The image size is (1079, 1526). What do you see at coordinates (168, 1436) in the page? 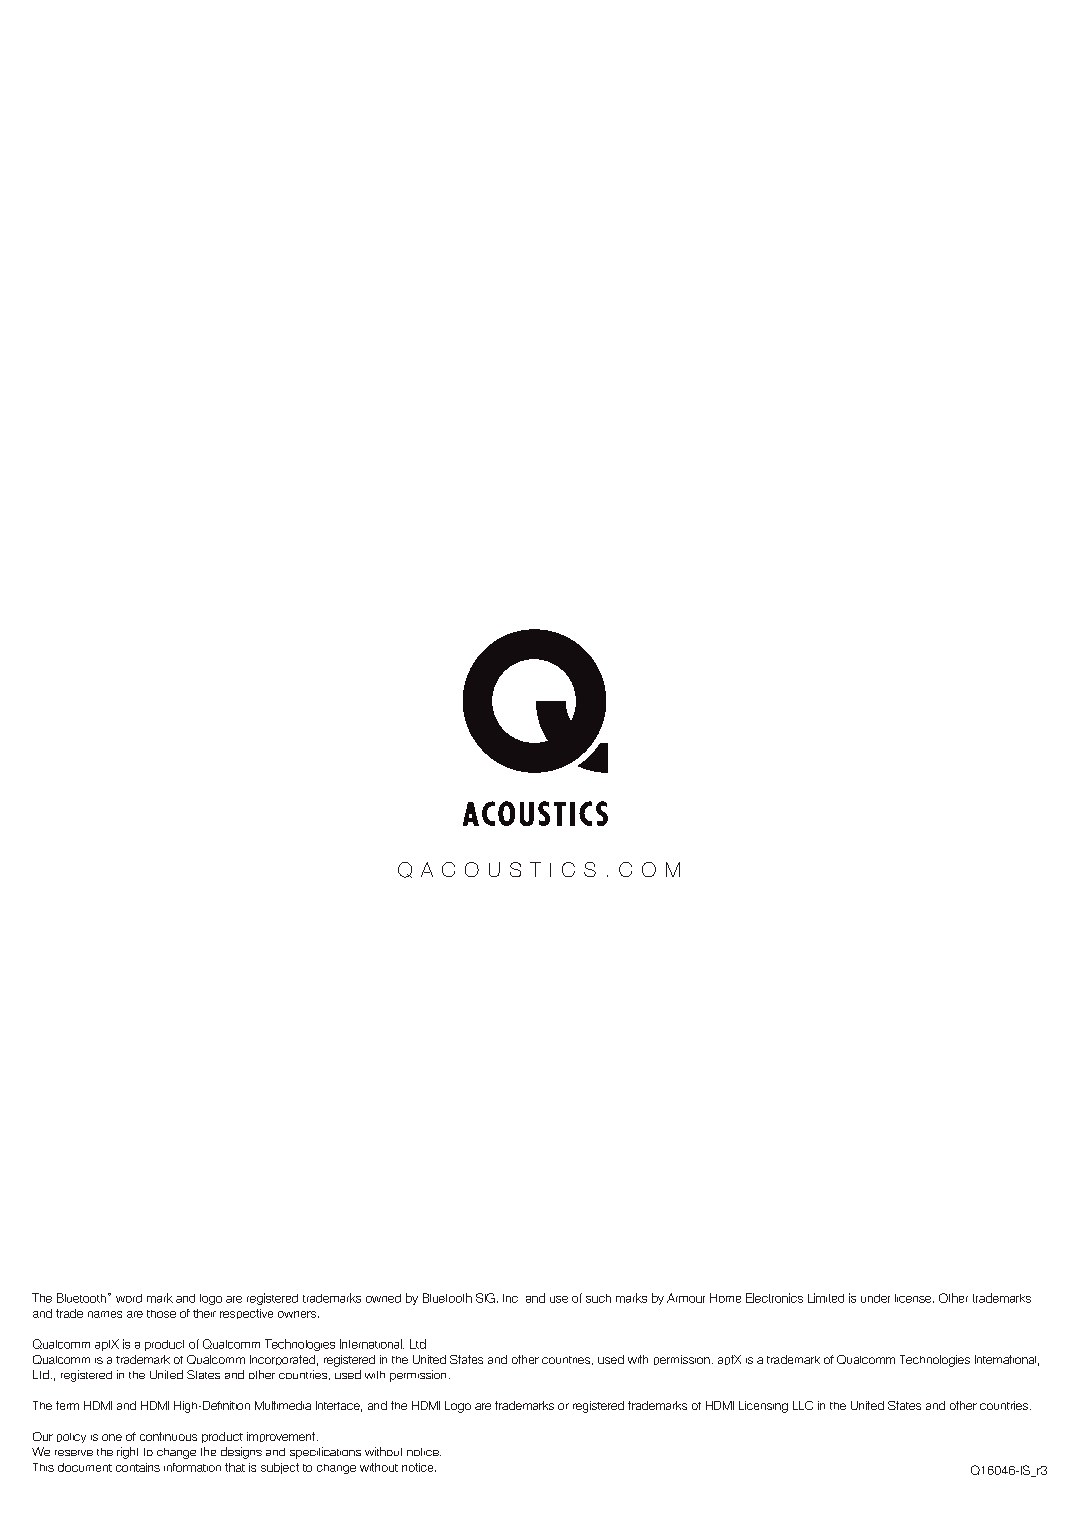
I see `continuous` at bounding box center [168, 1436].
